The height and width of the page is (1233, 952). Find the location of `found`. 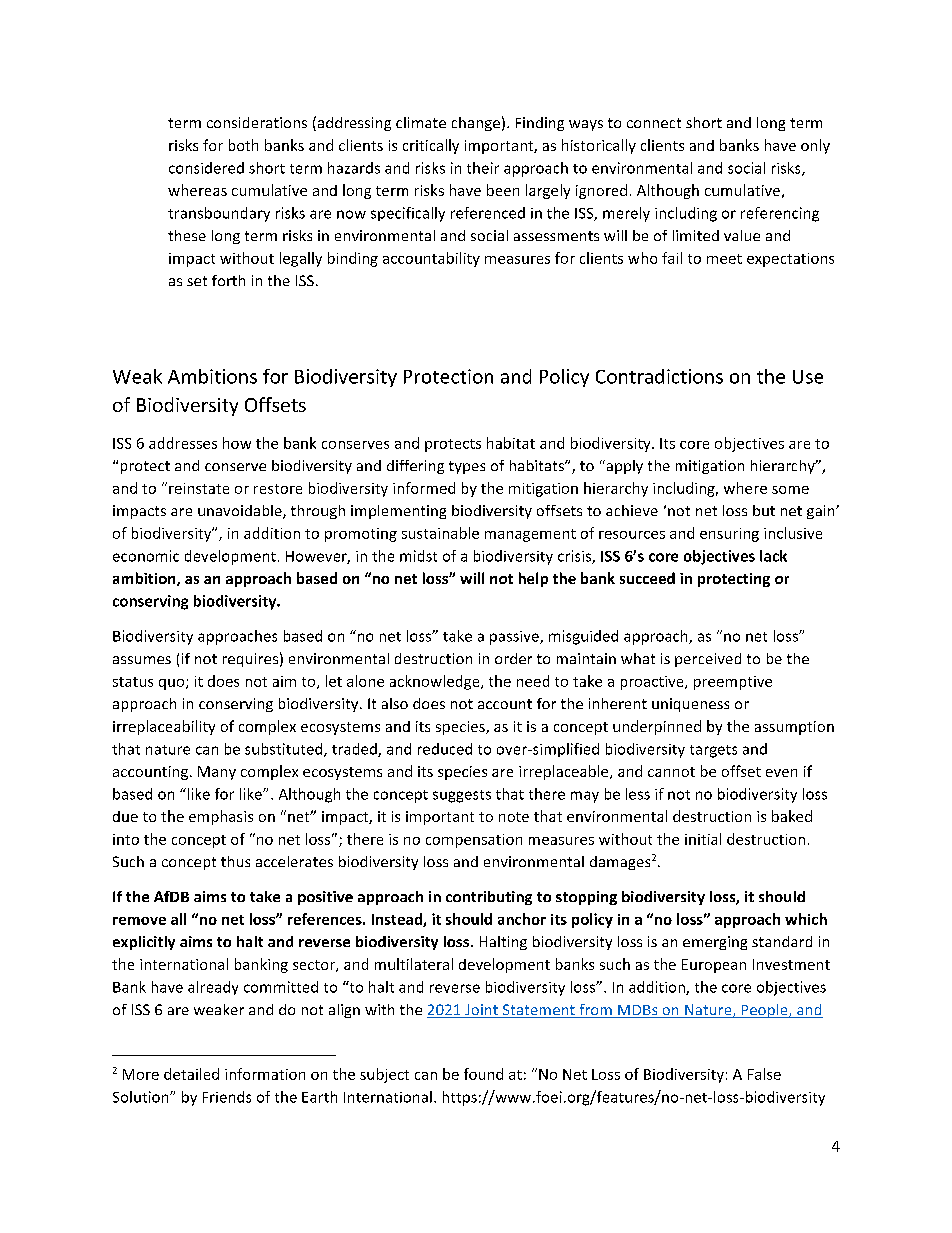

found is located at coordinates (483, 1074).
